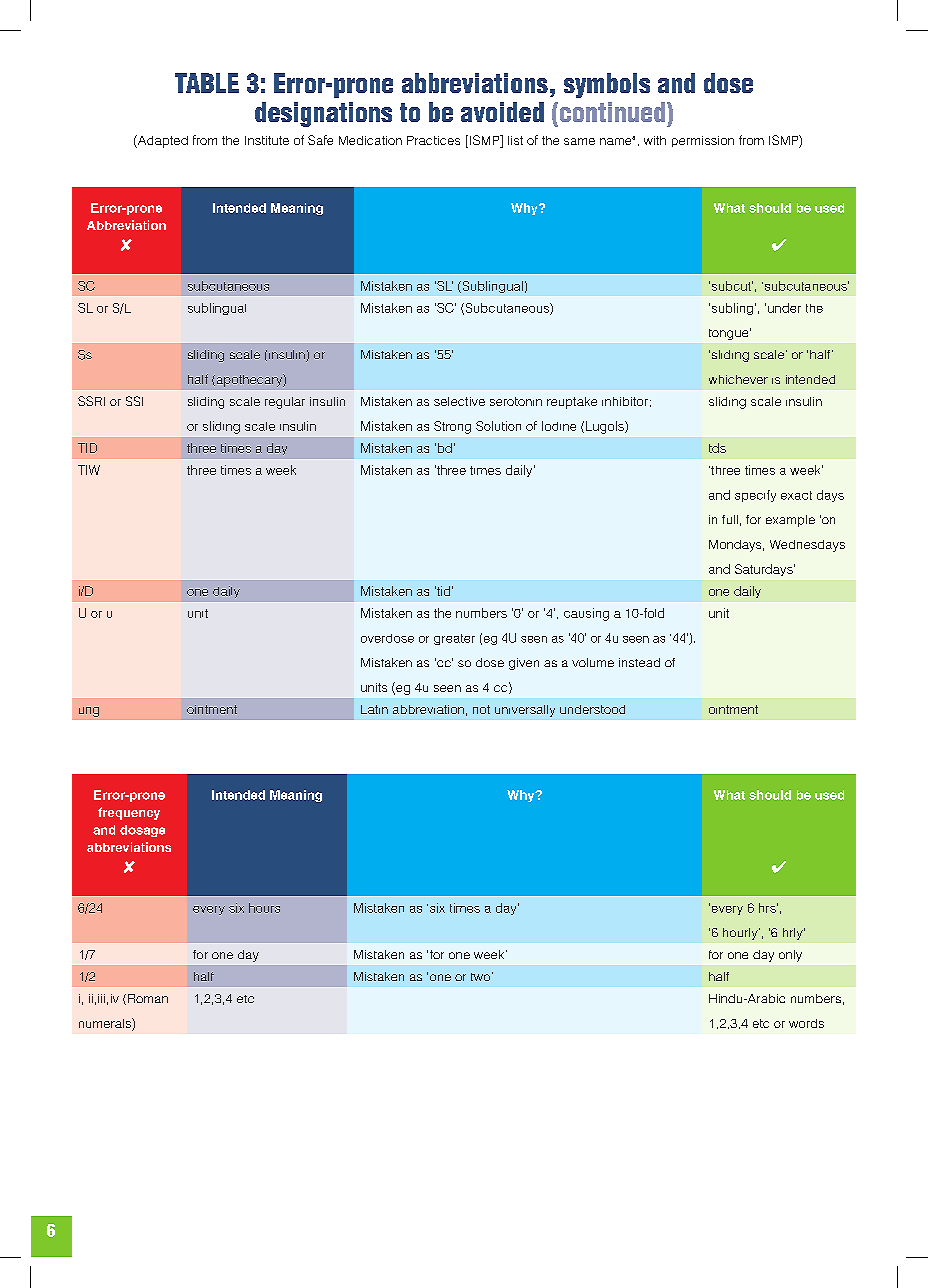 This screenshot has height=1288, width=928. I want to click on Roman, so click(148, 998).
